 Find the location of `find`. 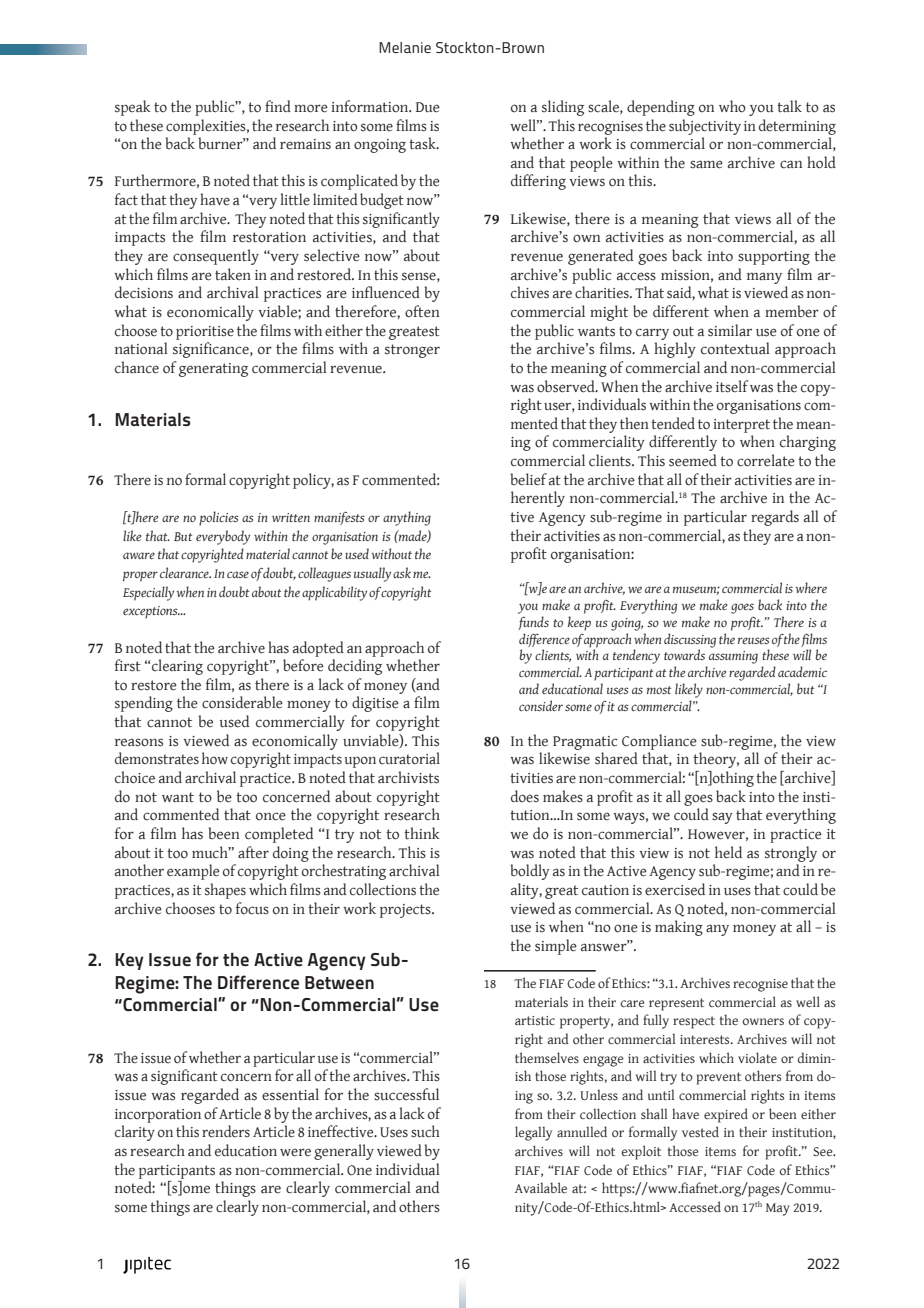

find is located at coordinates (278, 106).
